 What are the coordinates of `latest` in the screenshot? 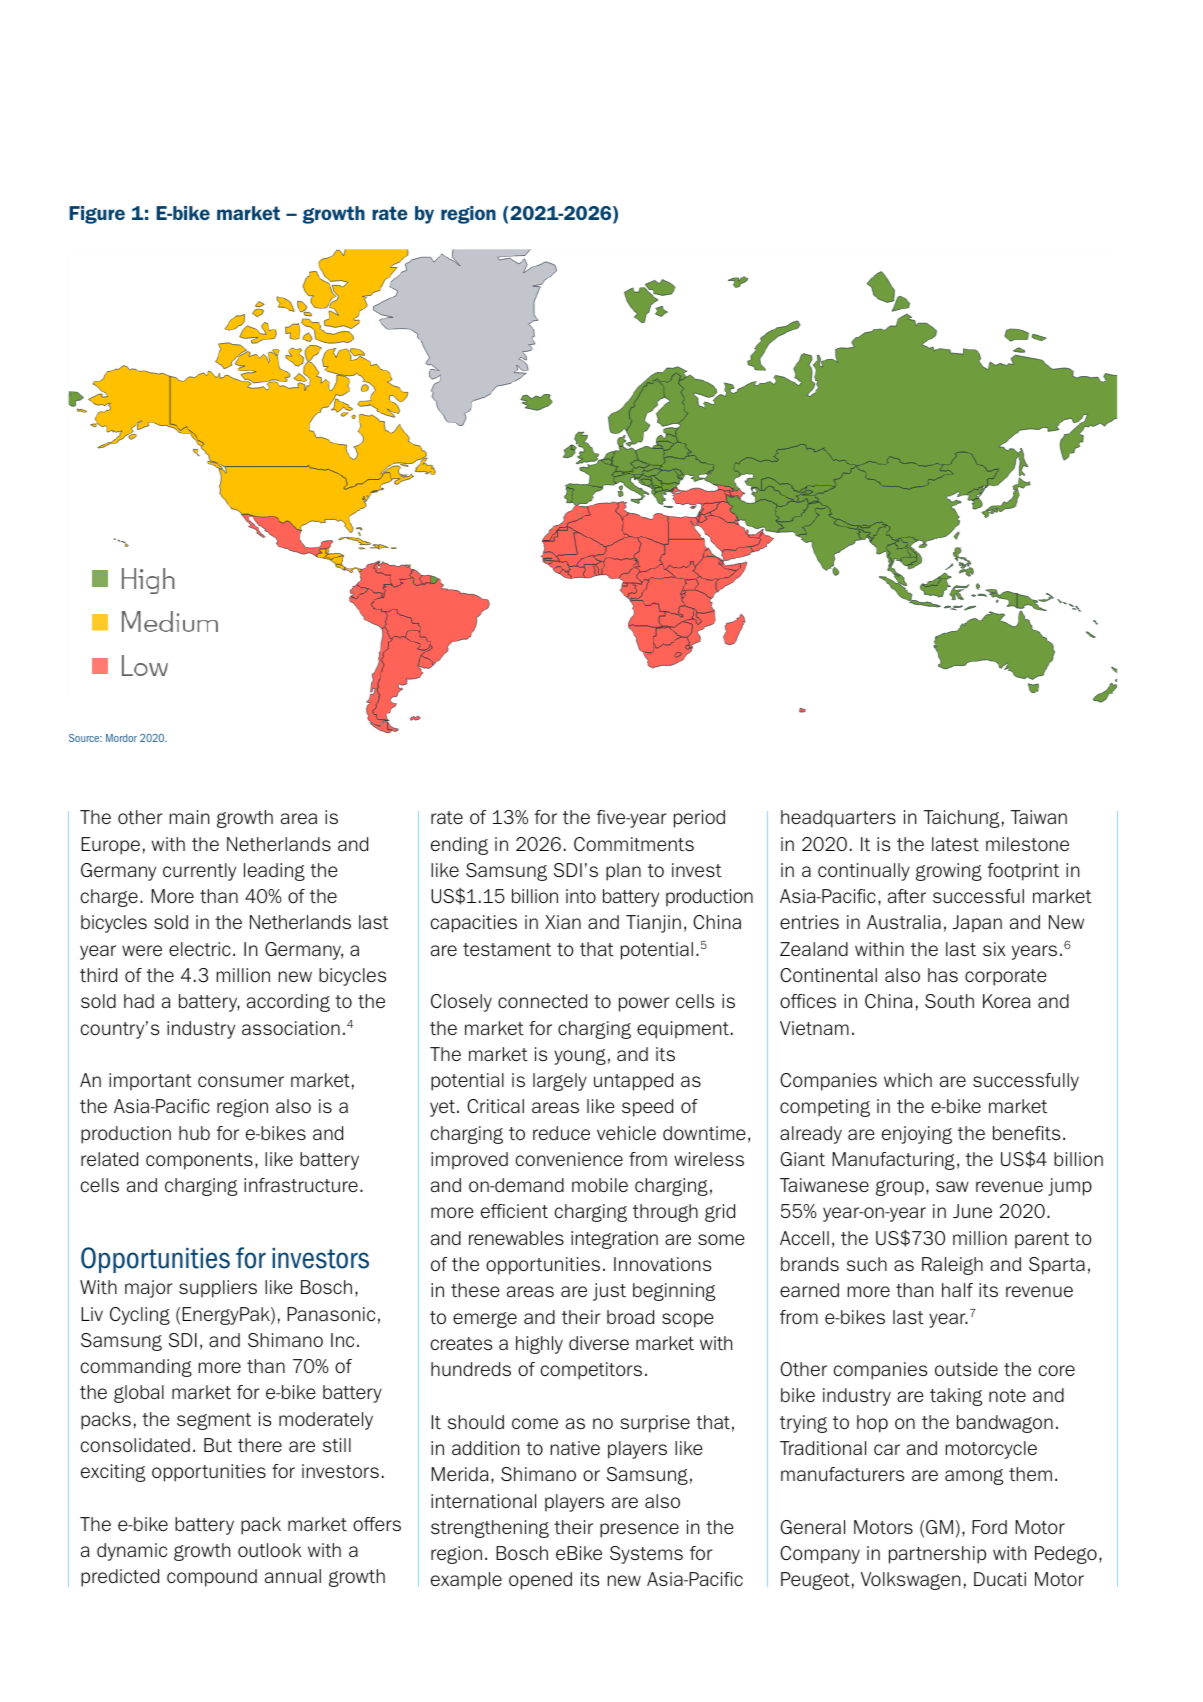 It's located at (955, 844).
